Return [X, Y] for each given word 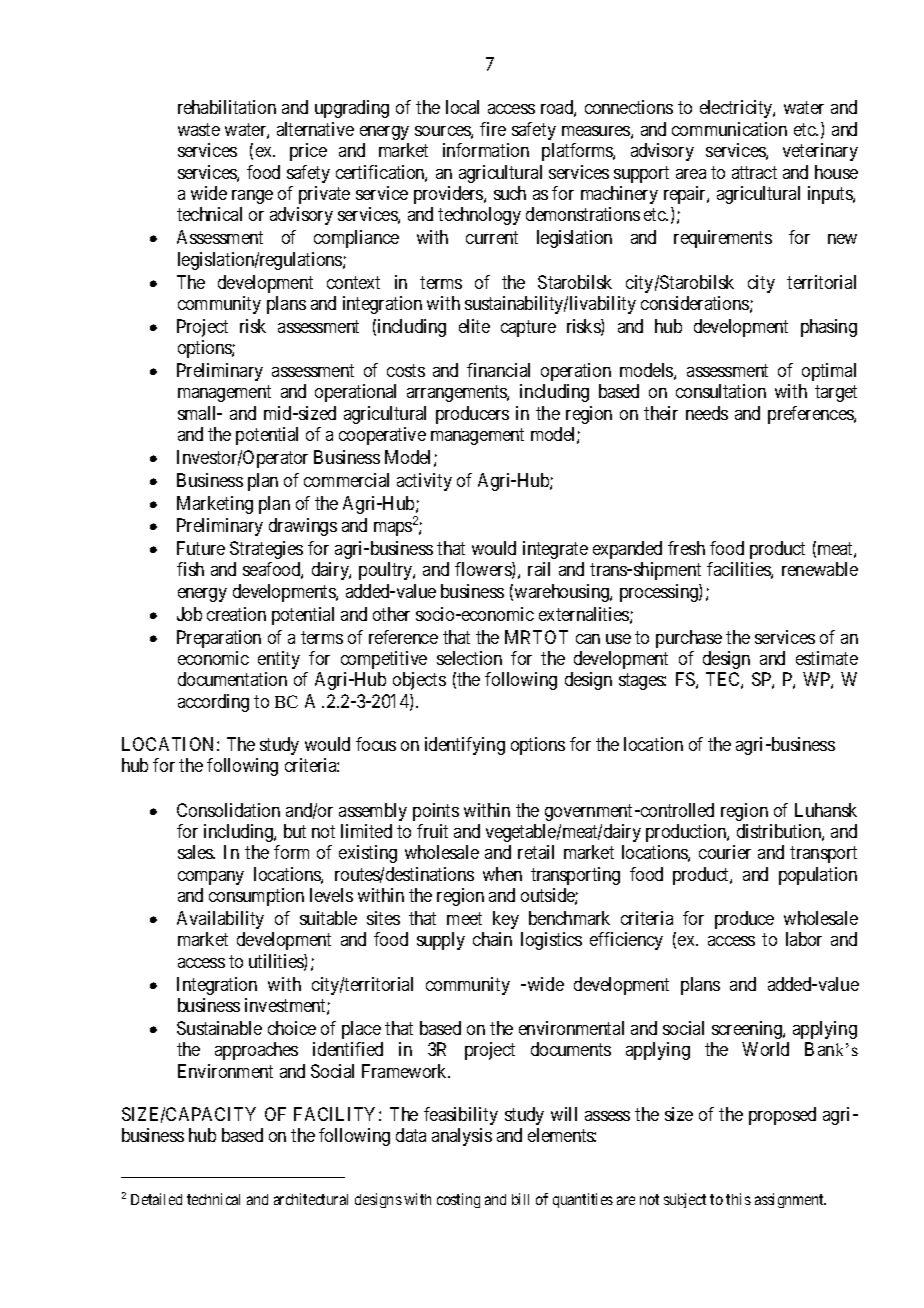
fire [493, 129]
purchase [689, 639]
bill [520, 1199]
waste [199, 129]
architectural [311, 1199]
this [738, 1199]
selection [469, 658]
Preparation [219, 639]
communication [729, 129]
